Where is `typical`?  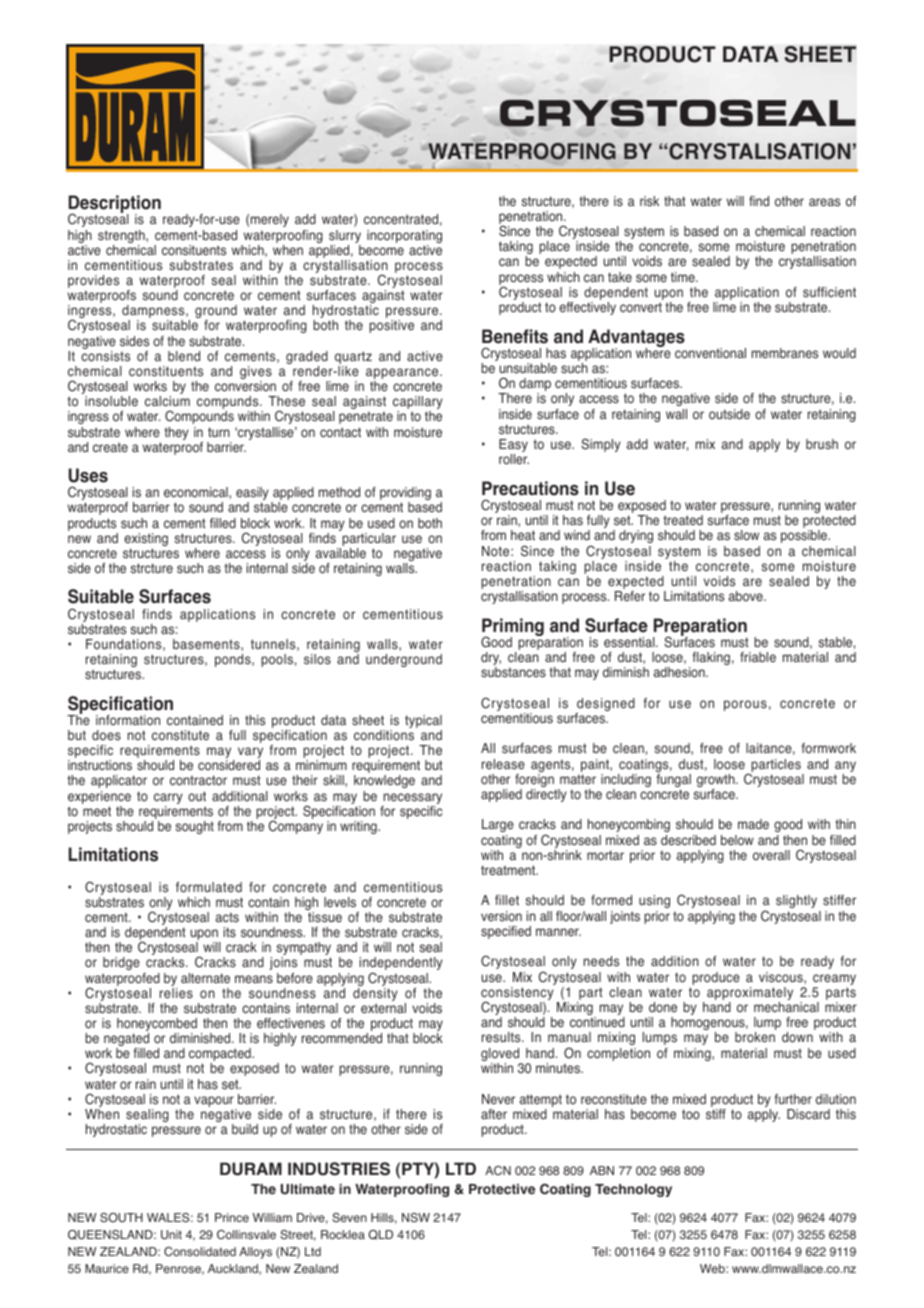
typical is located at coordinates (423, 723).
